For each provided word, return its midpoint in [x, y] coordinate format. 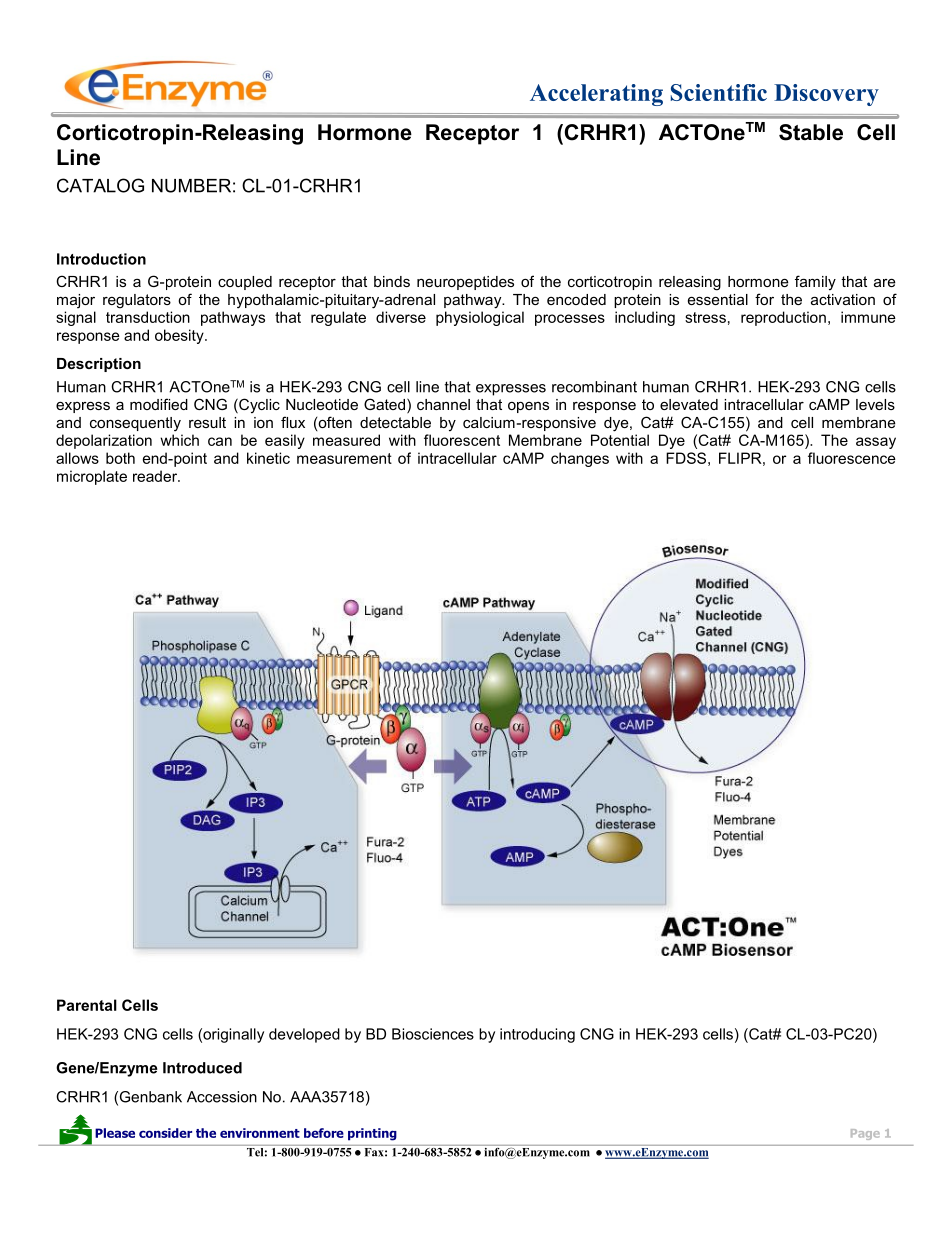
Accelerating [596, 95]
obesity [180, 336]
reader [156, 476]
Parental [87, 1005]
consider [165, 1133]
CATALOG [100, 185]
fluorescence [852, 458]
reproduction [783, 318]
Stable [811, 132]
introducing [537, 1035]
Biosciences [433, 1034]
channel [443, 404]
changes [580, 459]
